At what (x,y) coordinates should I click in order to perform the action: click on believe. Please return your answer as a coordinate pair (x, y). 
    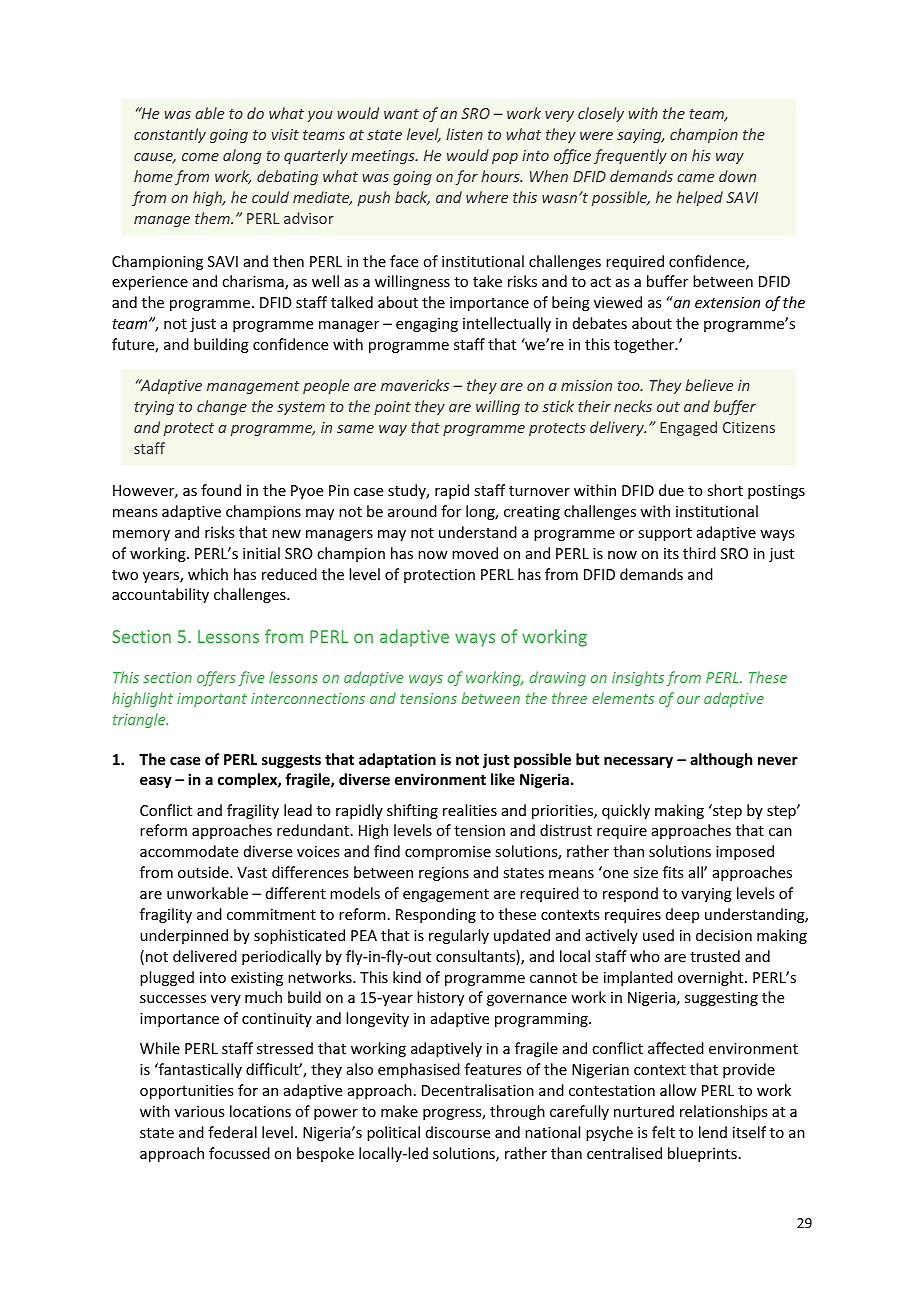
    Looking at the image, I should click on (709, 385).
